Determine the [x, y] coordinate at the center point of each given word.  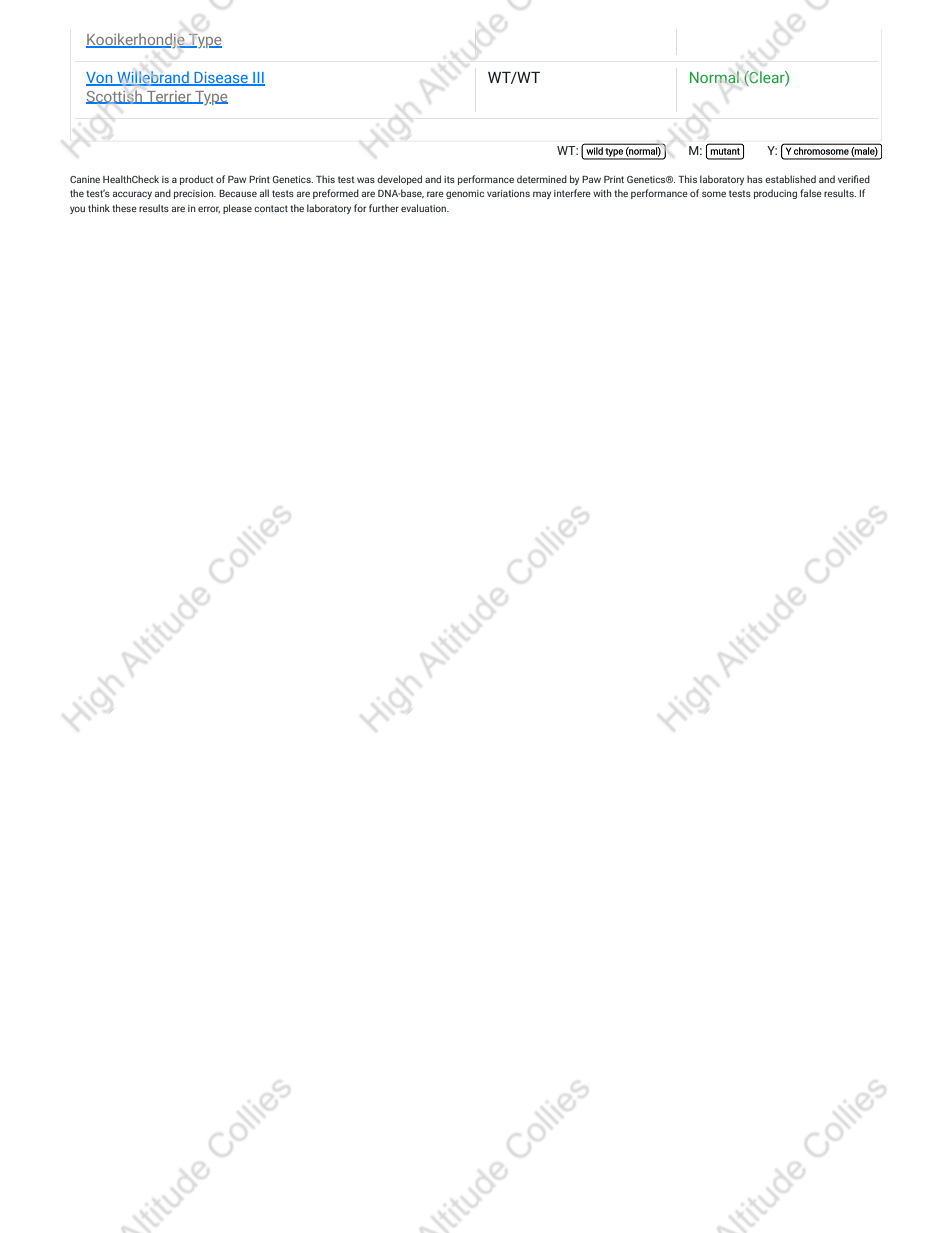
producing [775, 194]
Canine [85, 179]
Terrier [169, 97]
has [755, 179]
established [790, 179]
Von [100, 79]
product [196, 180]
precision [195, 194]
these [124, 208]
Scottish [115, 97]
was [366, 180]
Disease [221, 79]
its [449, 179]
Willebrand [153, 78]
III [258, 79]
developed [399, 180]
